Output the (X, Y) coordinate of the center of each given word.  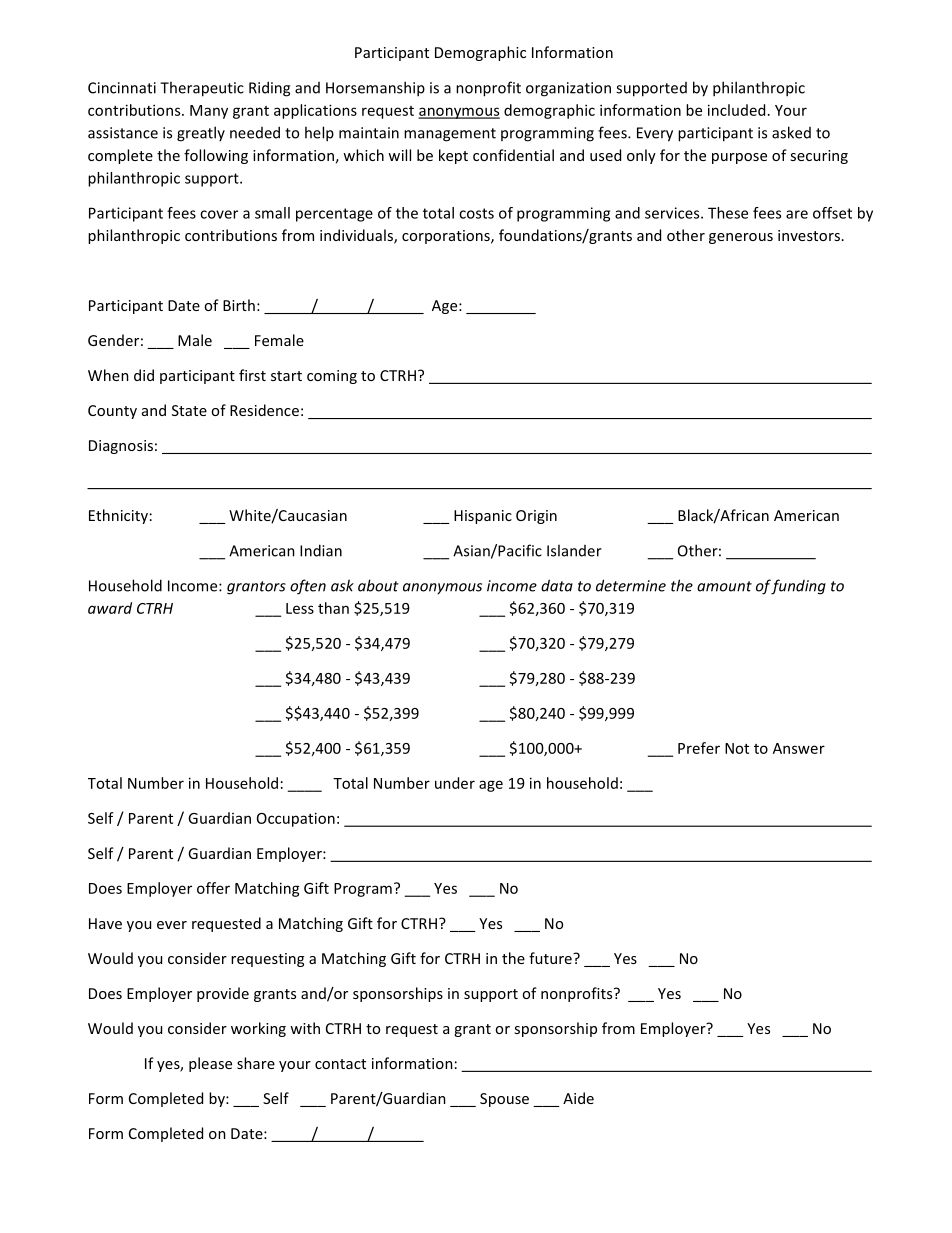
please (210, 1064)
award (110, 608)
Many (209, 112)
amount (724, 586)
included (736, 110)
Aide (578, 1098)
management (450, 135)
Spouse (504, 1100)
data (557, 585)
